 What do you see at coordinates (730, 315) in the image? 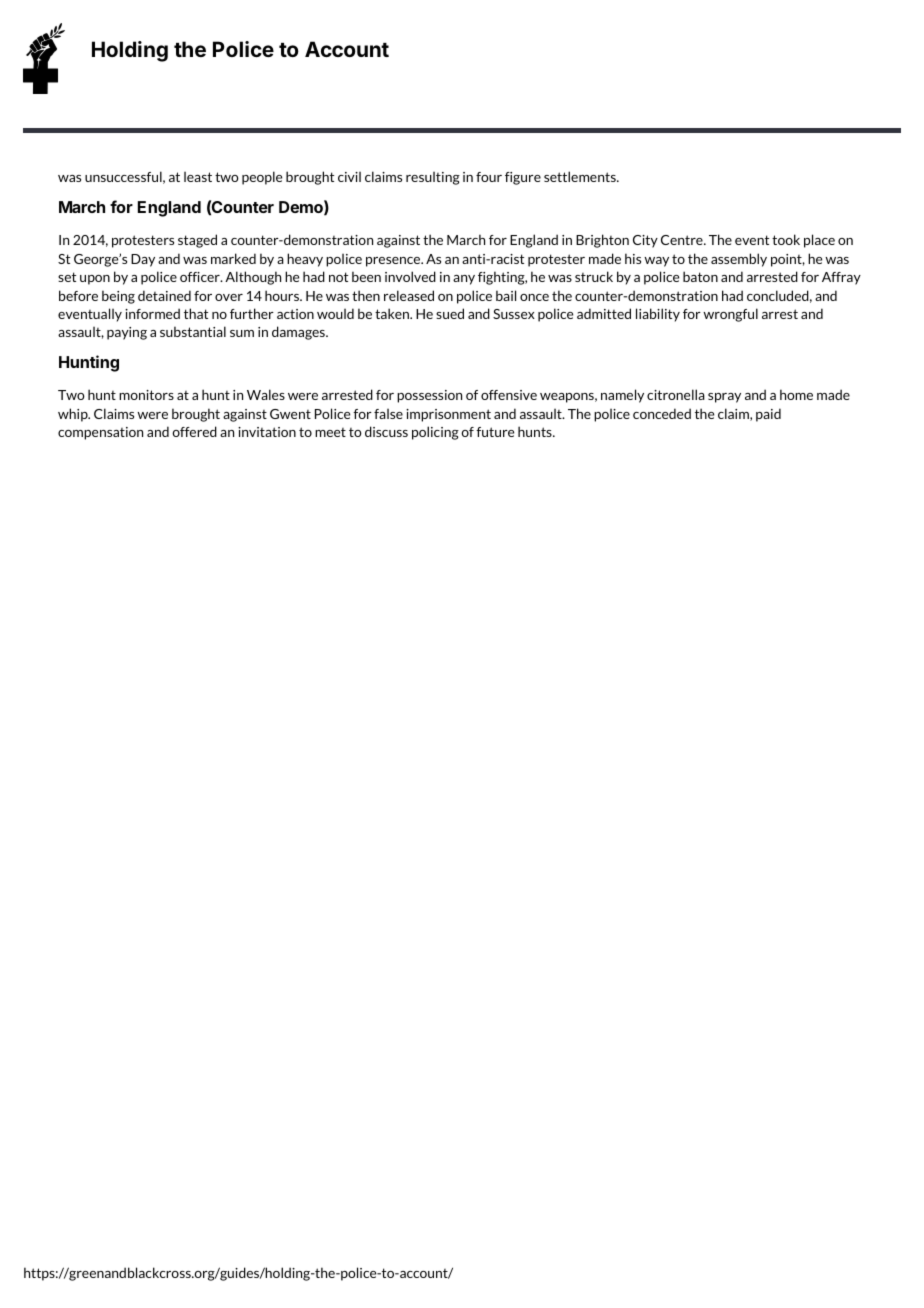
I see `wrongful` at bounding box center [730, 315].
